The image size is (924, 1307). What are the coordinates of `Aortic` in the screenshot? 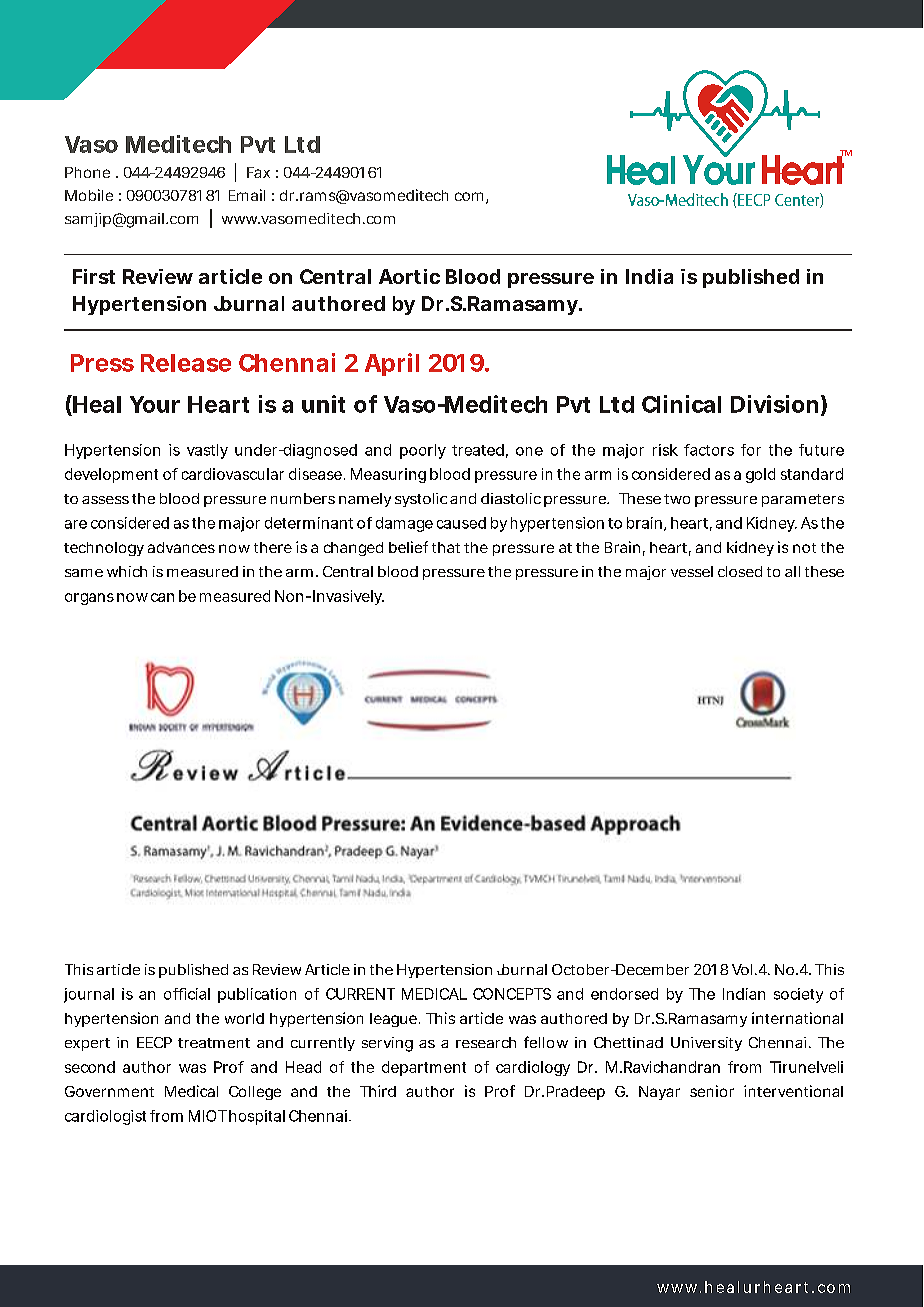 It's located at (409, 276).
